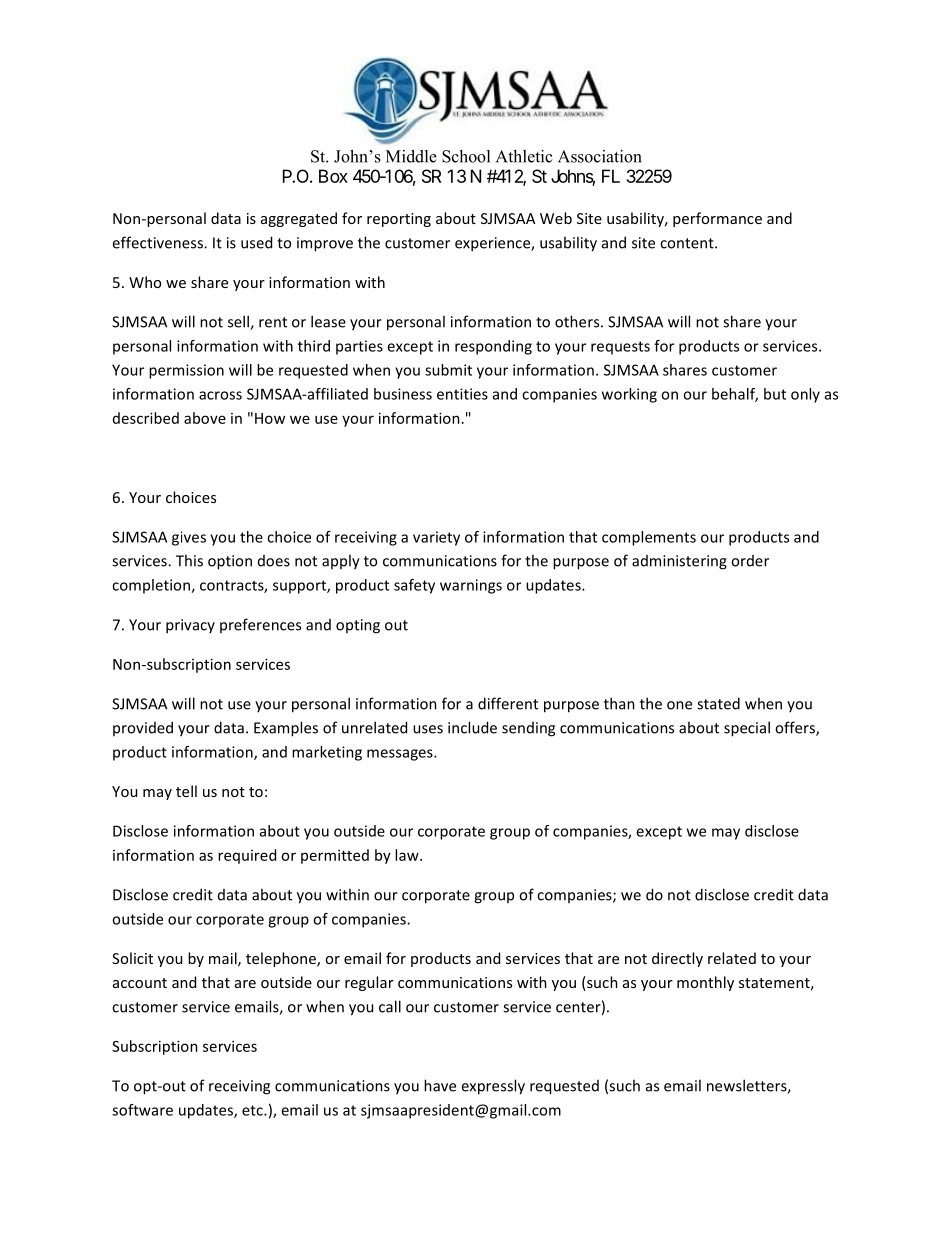 This screenshot has height=1233, width=952. What do you see at coordinates (408, 855) in the screenshot?
I see `law` at bounding box center [408, 855].
